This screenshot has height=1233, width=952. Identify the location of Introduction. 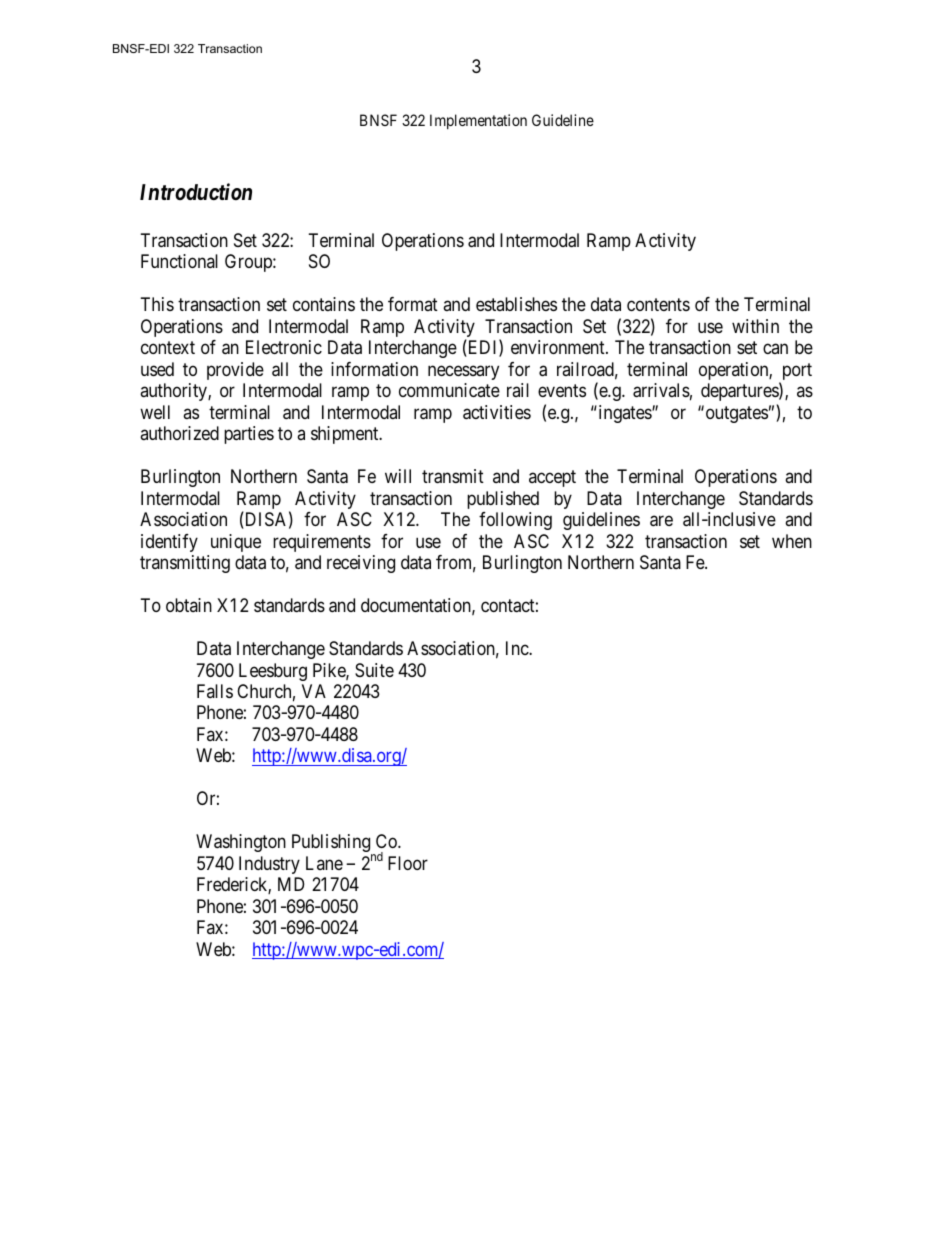
(196, 191).
